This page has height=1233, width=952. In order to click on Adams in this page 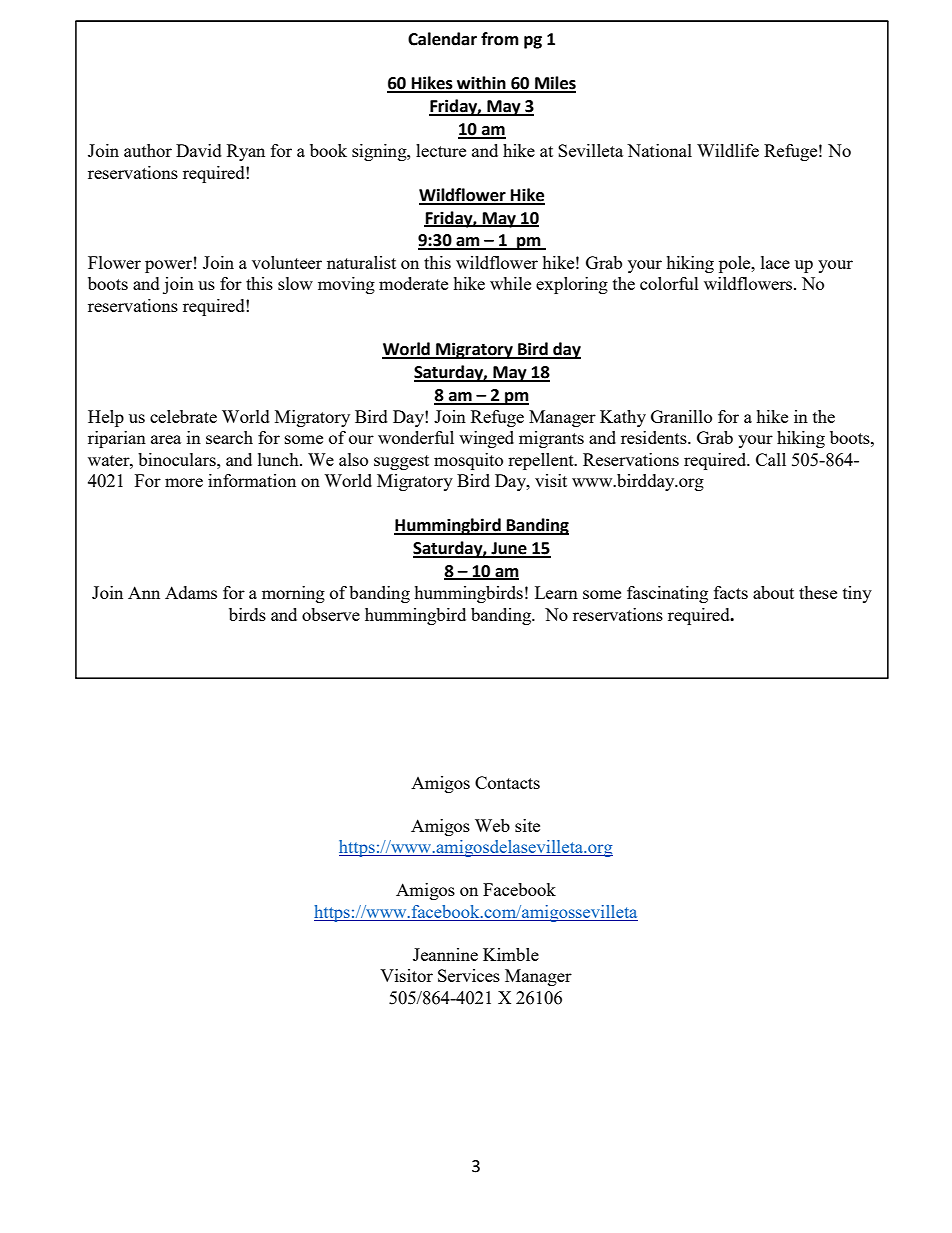, I will do `click(191, 592)`.
